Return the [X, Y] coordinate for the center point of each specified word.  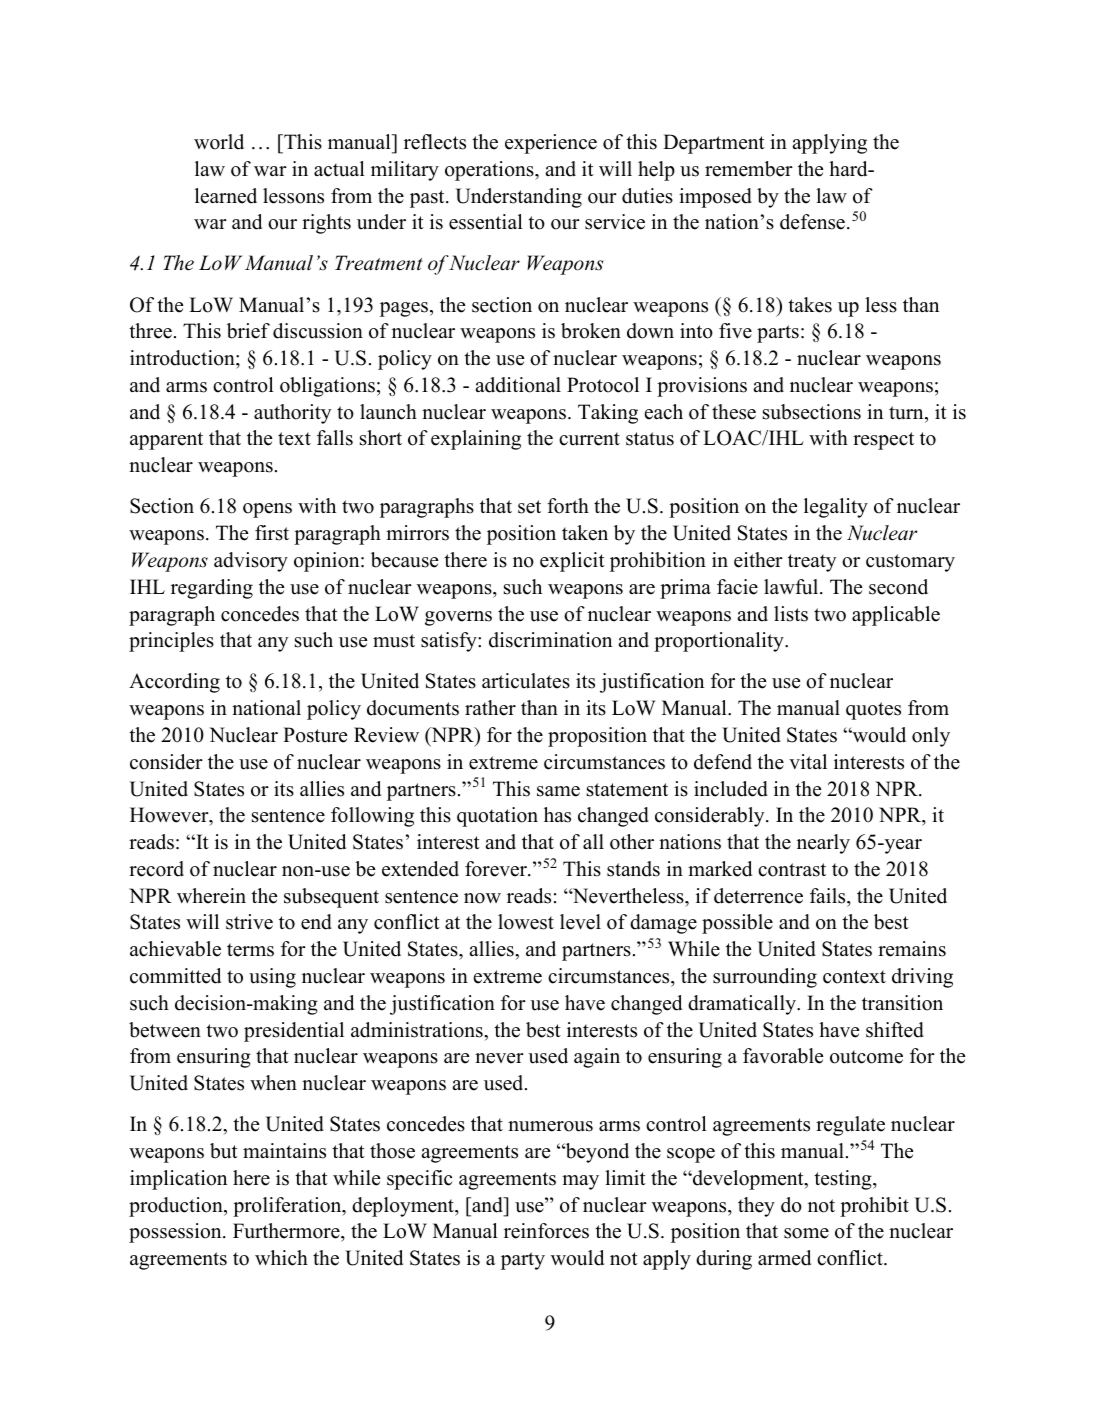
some [806, 1233]
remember [749, 169]
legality [836, 508]
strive [249, 922]
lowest [526, 922]
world [219, 142]
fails [829, 896]
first [272, 533]
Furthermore [287, 1232]
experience [551, 144]
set [529, 507]
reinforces [546, 1231]
